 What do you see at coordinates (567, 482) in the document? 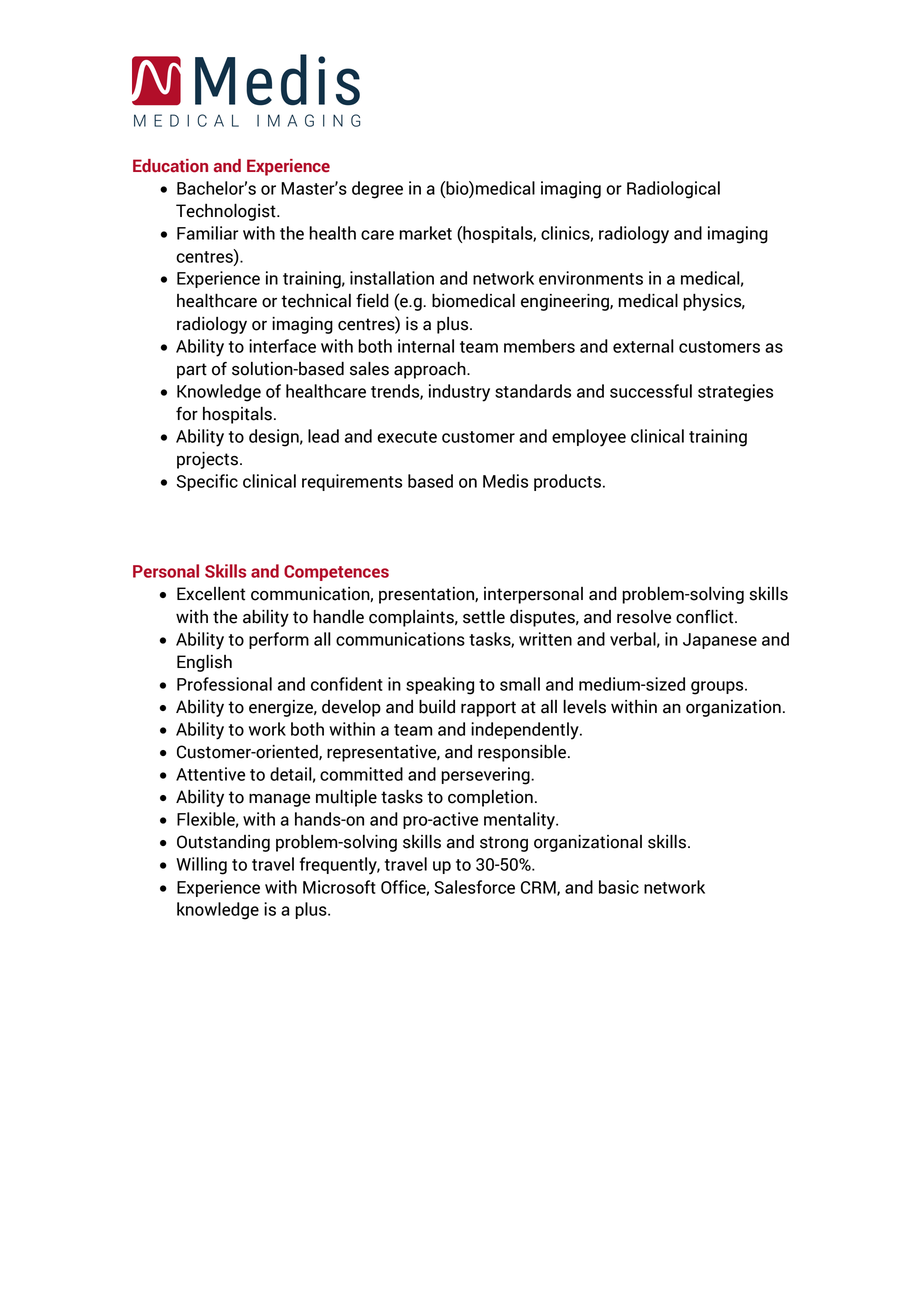
I see `products` at bounding box center [567, 482].
